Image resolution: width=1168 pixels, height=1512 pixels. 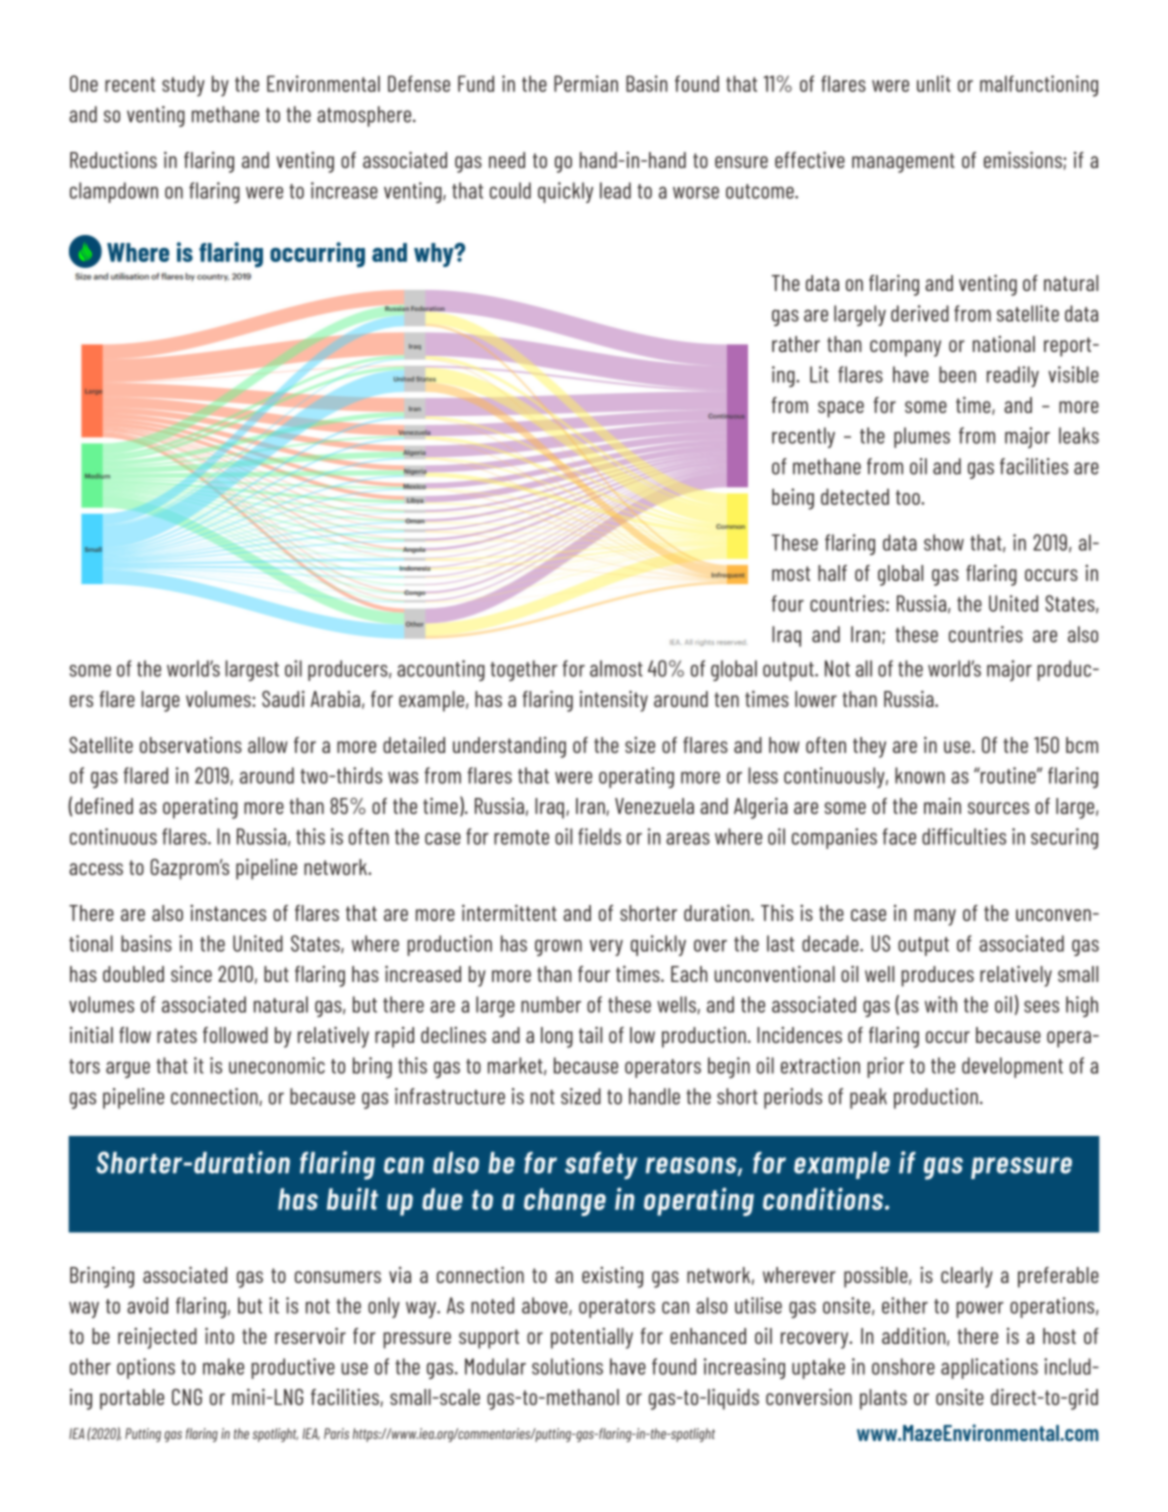 I want to click on understanding, so click(x=509, y=747).
